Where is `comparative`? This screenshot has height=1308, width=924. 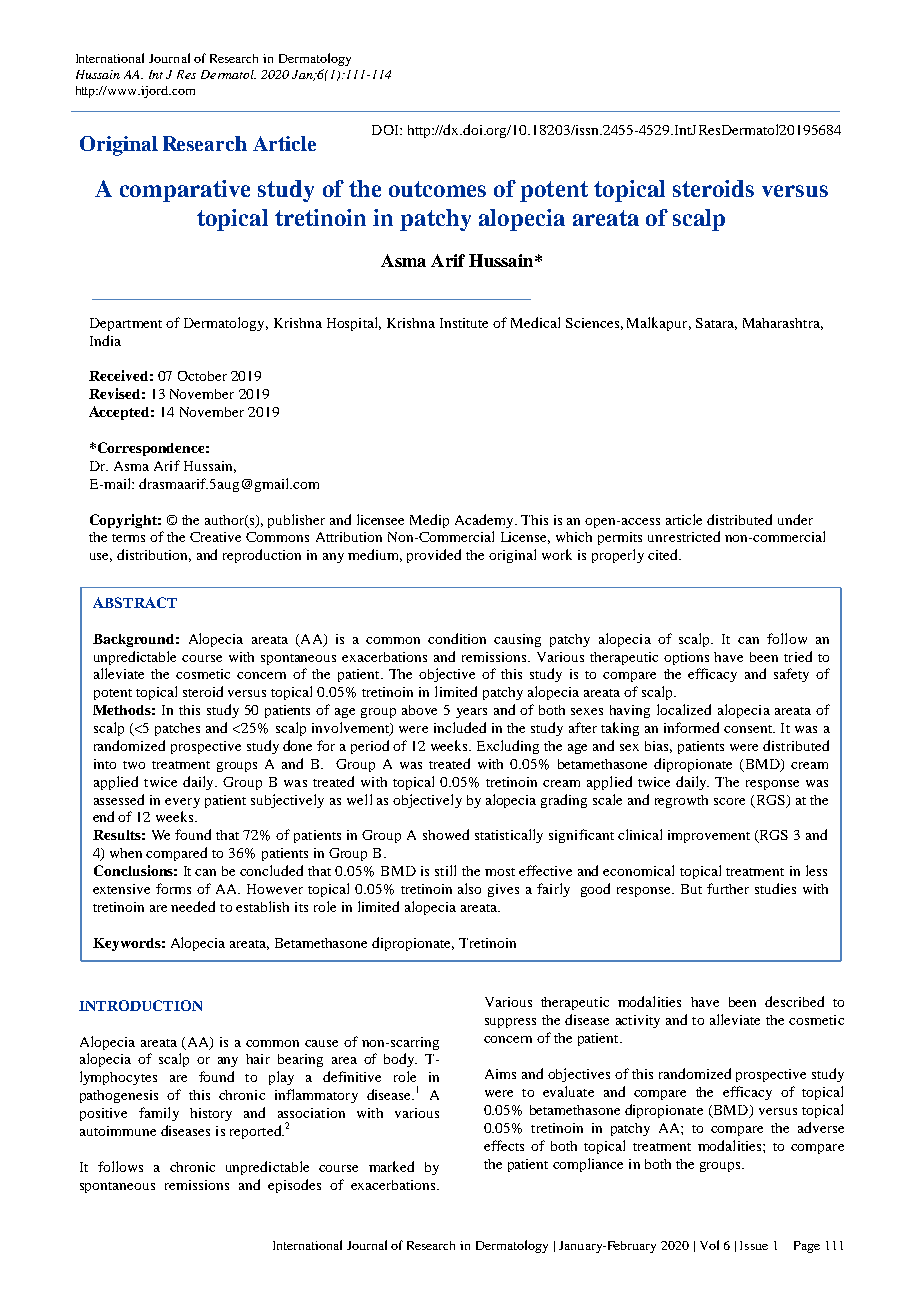 comparative is located at coordinates (185, 191).
